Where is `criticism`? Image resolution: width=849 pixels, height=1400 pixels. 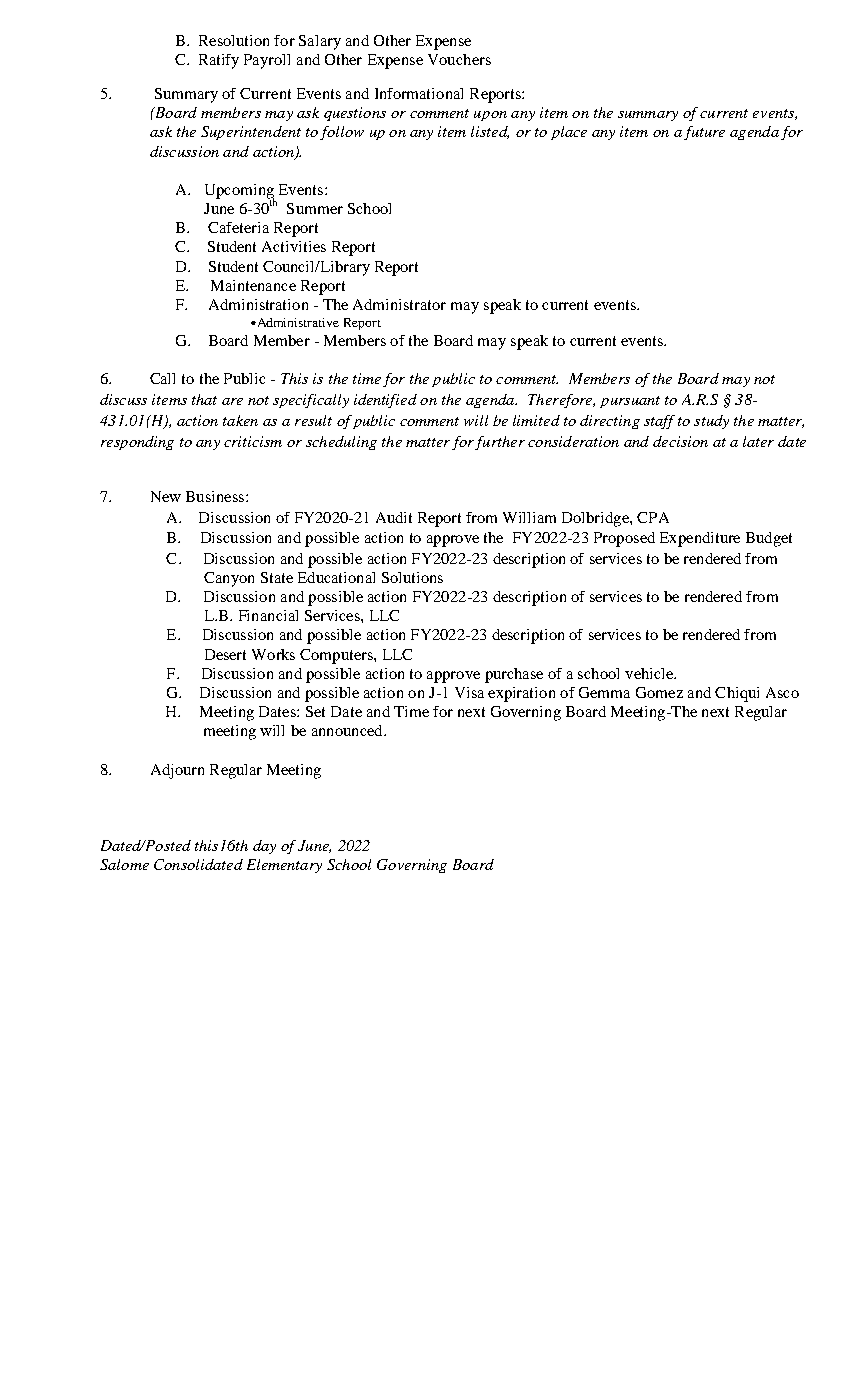 criticism is located at coordinates (253, 441).
